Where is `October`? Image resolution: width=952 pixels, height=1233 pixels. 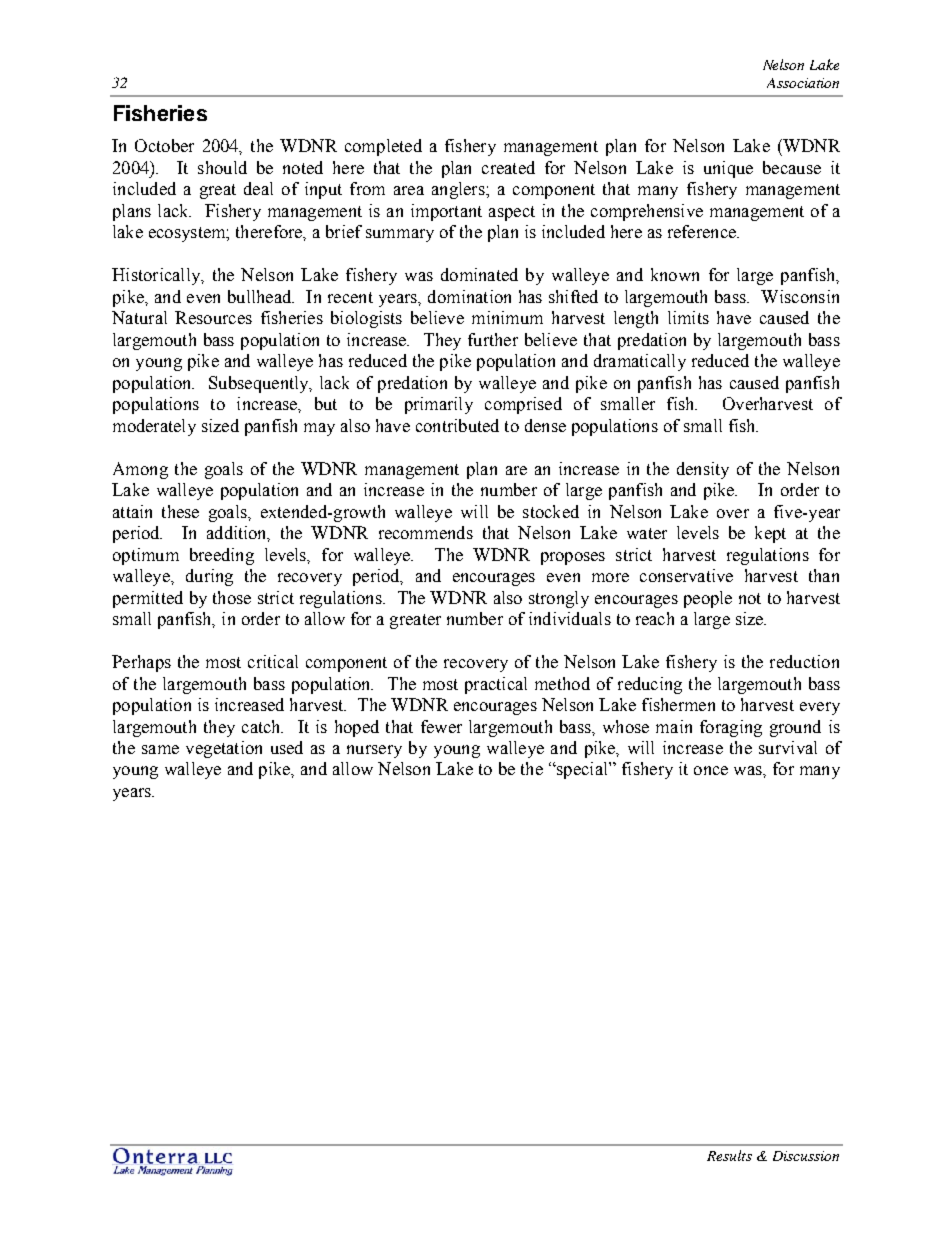
October is located at coordinates (164, 145).
